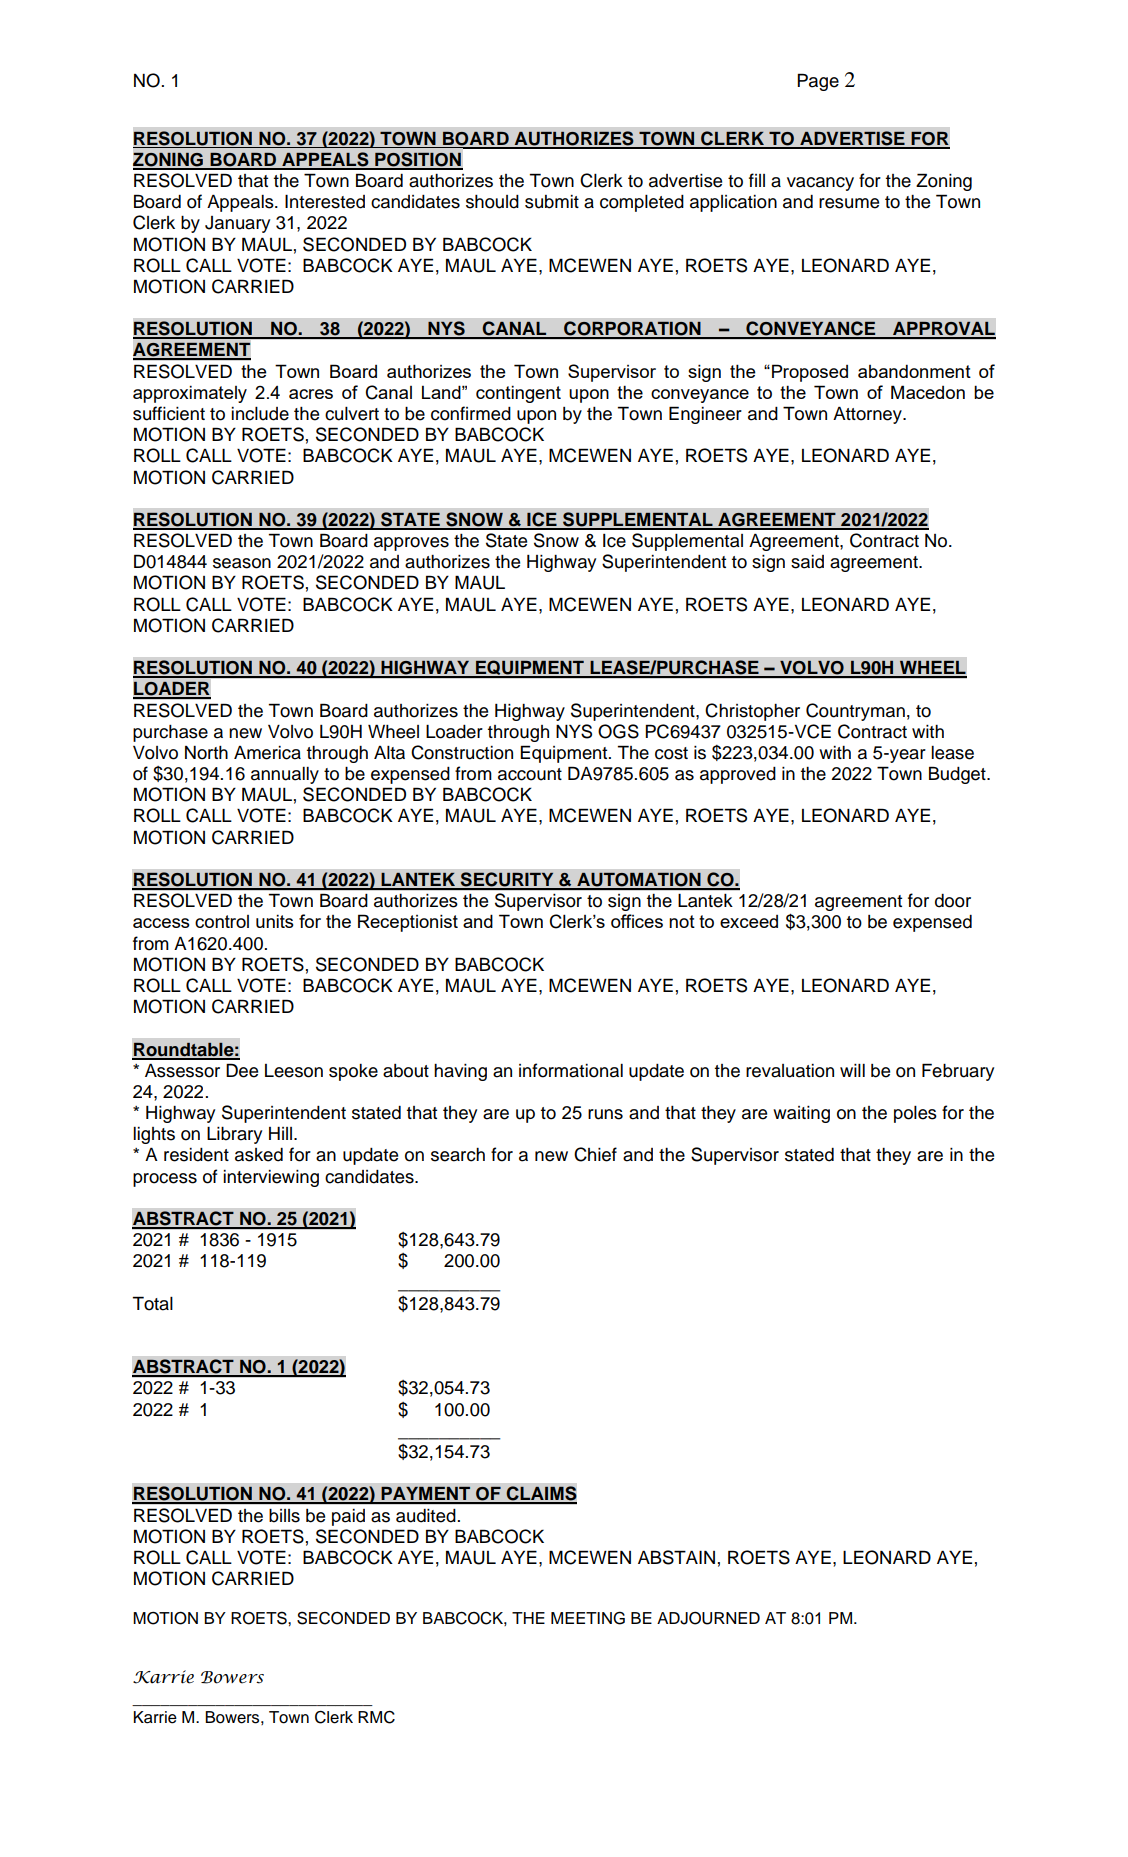 The width and height of the page is (1128, 1857). What do you see at coordinates (953, 901) in the page?
I see `door` at bounding box center [953, 901].
